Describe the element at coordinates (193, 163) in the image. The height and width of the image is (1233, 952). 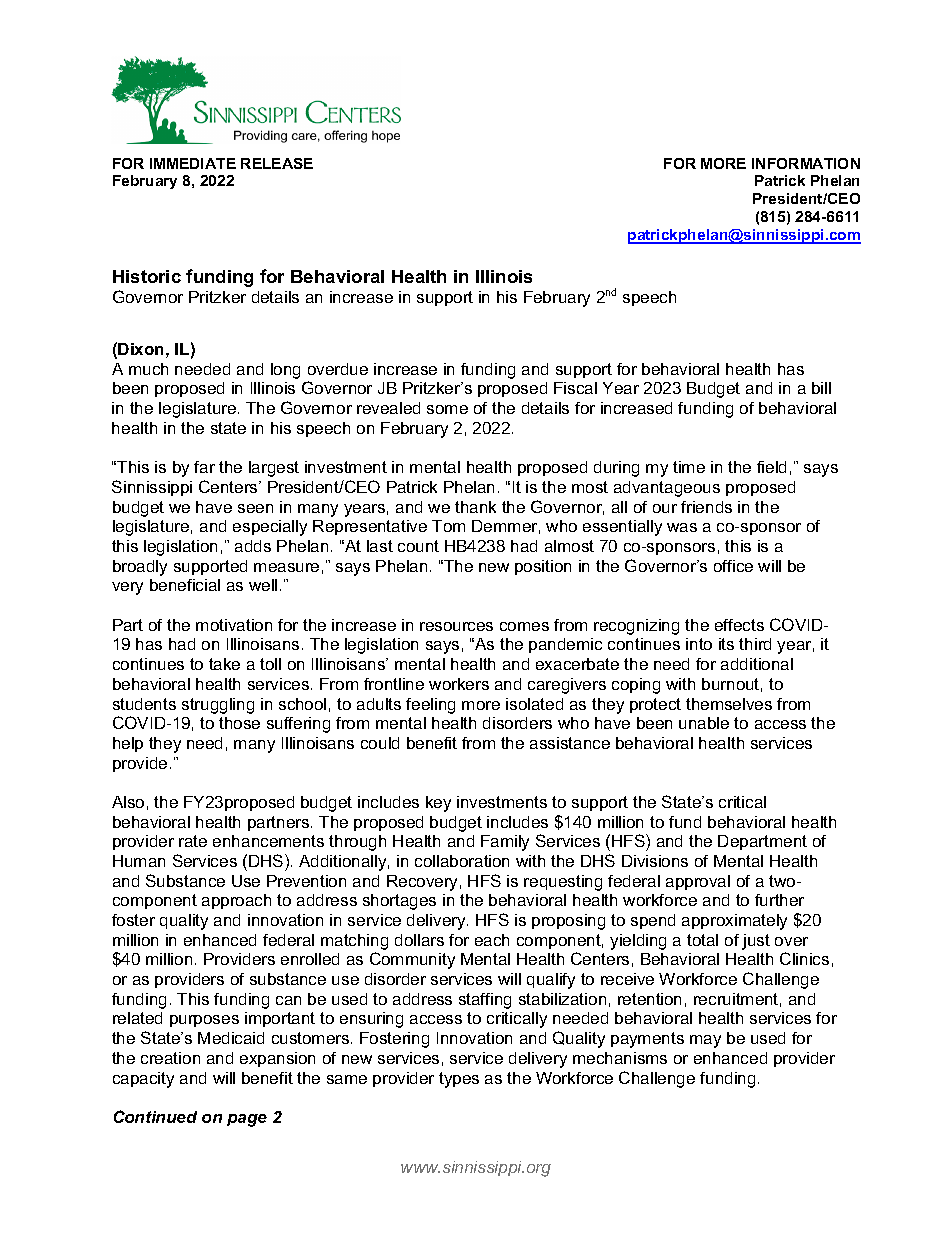
I see `IMMEDIATE` at that location.
